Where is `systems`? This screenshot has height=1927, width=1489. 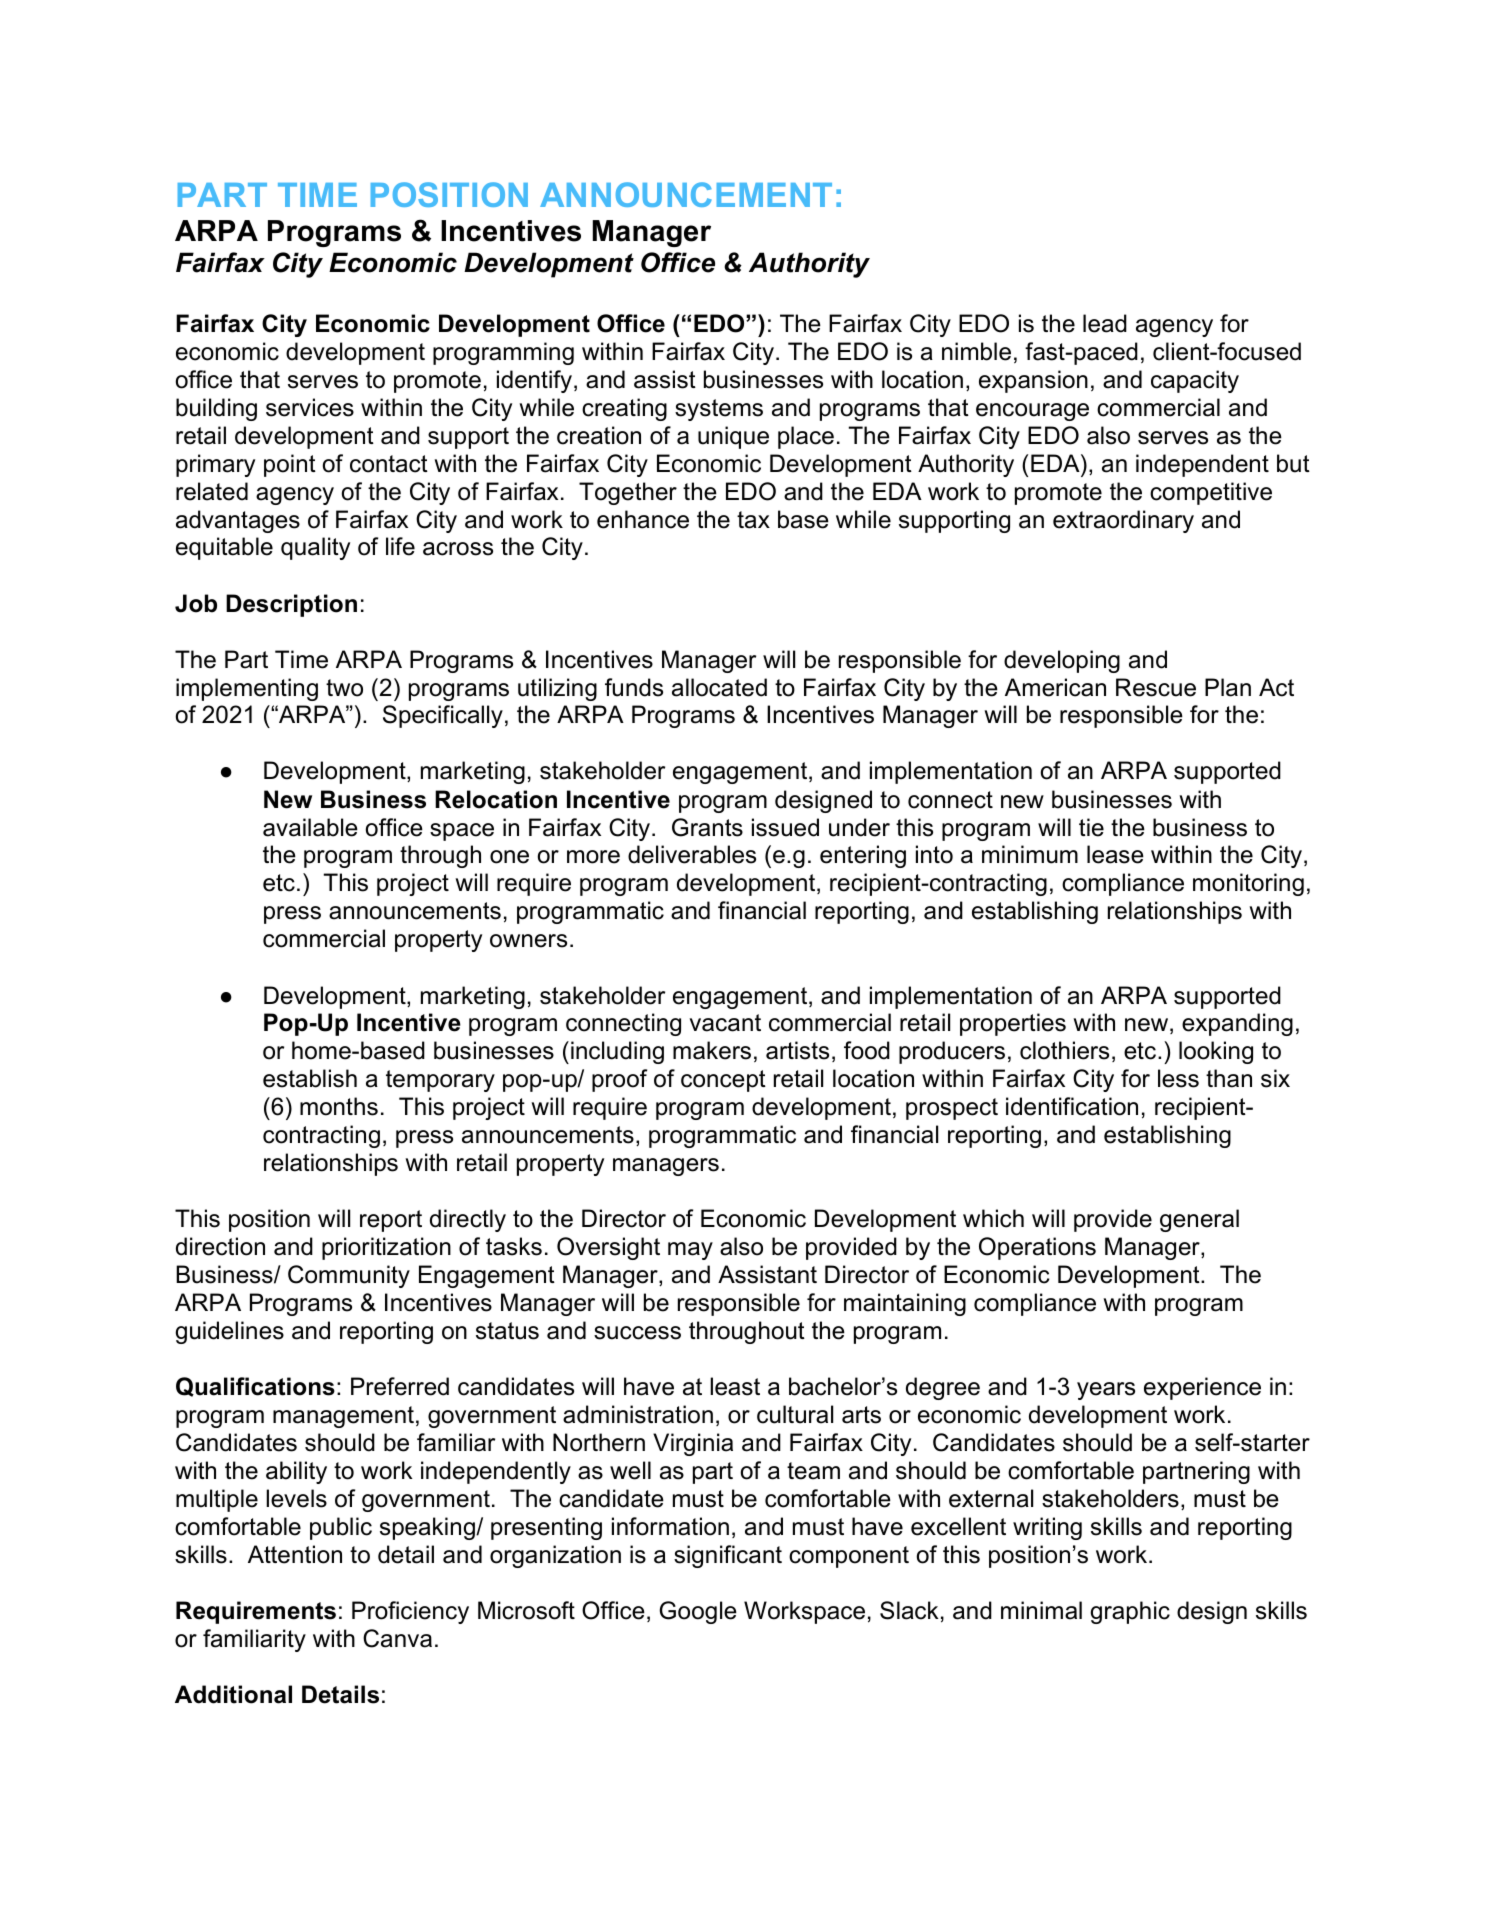
systems is located at coordinates (719, 410).
